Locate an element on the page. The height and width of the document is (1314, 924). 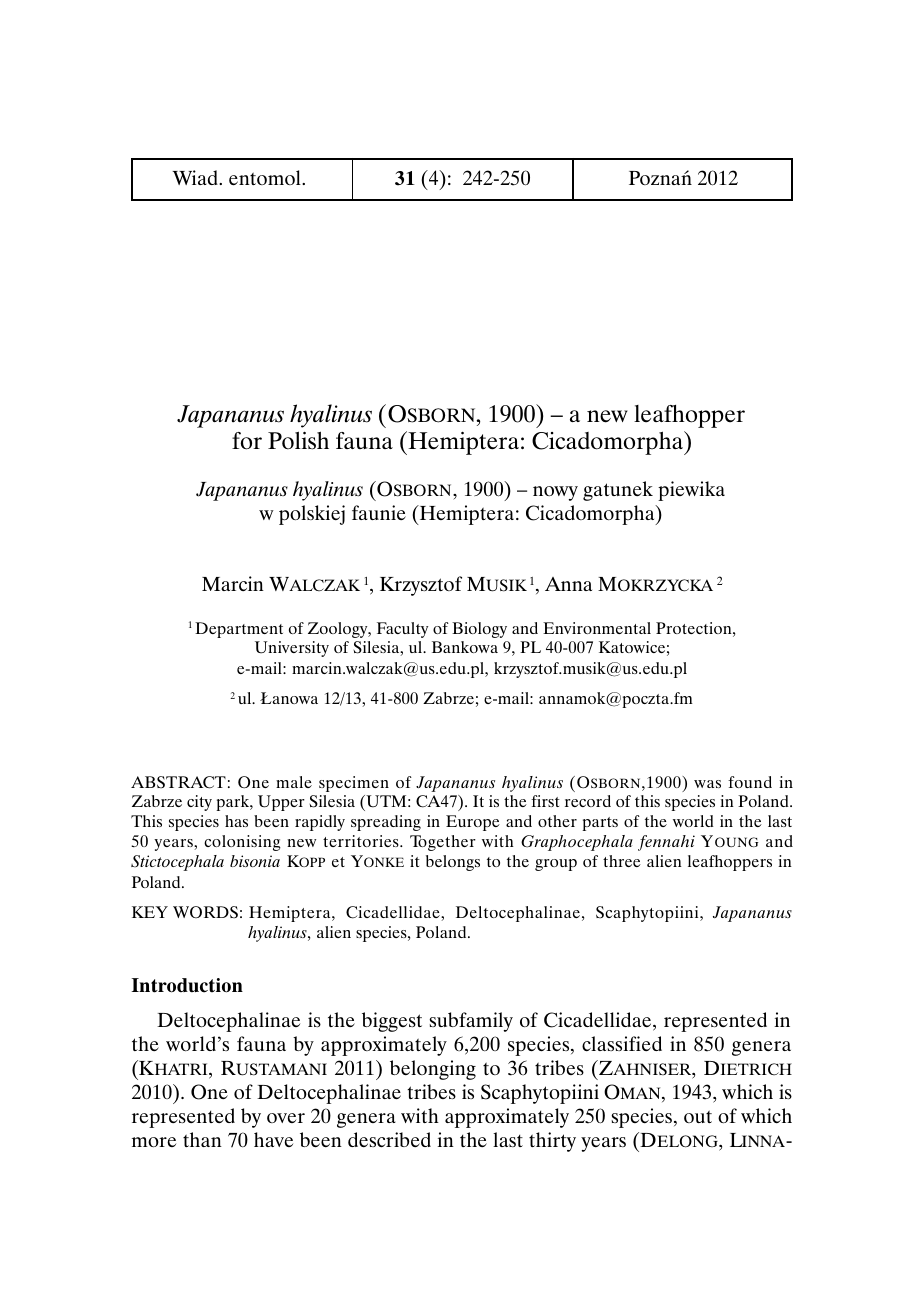
than is located at coordinates (202, 1139).
